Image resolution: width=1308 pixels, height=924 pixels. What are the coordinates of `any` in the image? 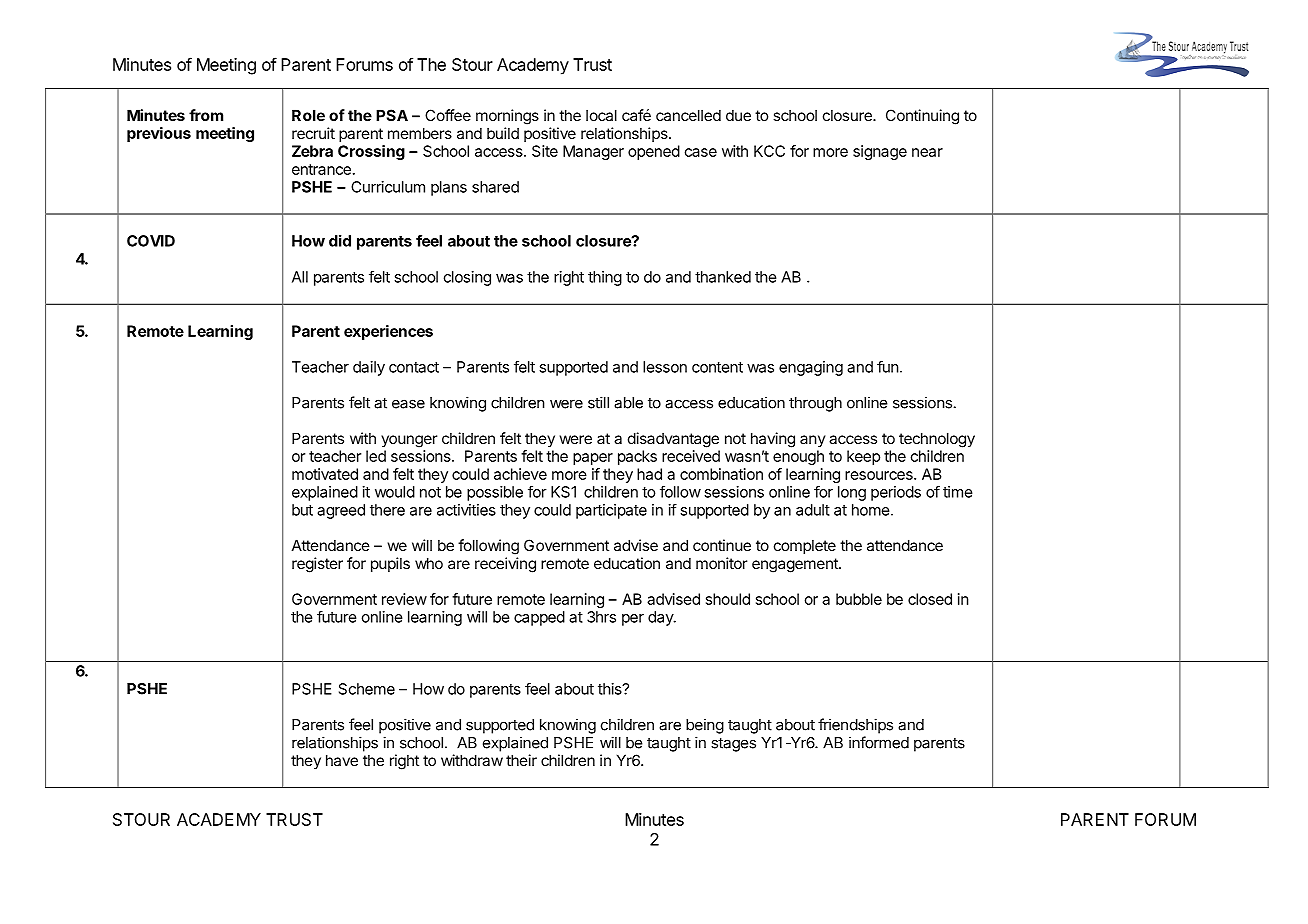 It's located at (813, 441).
